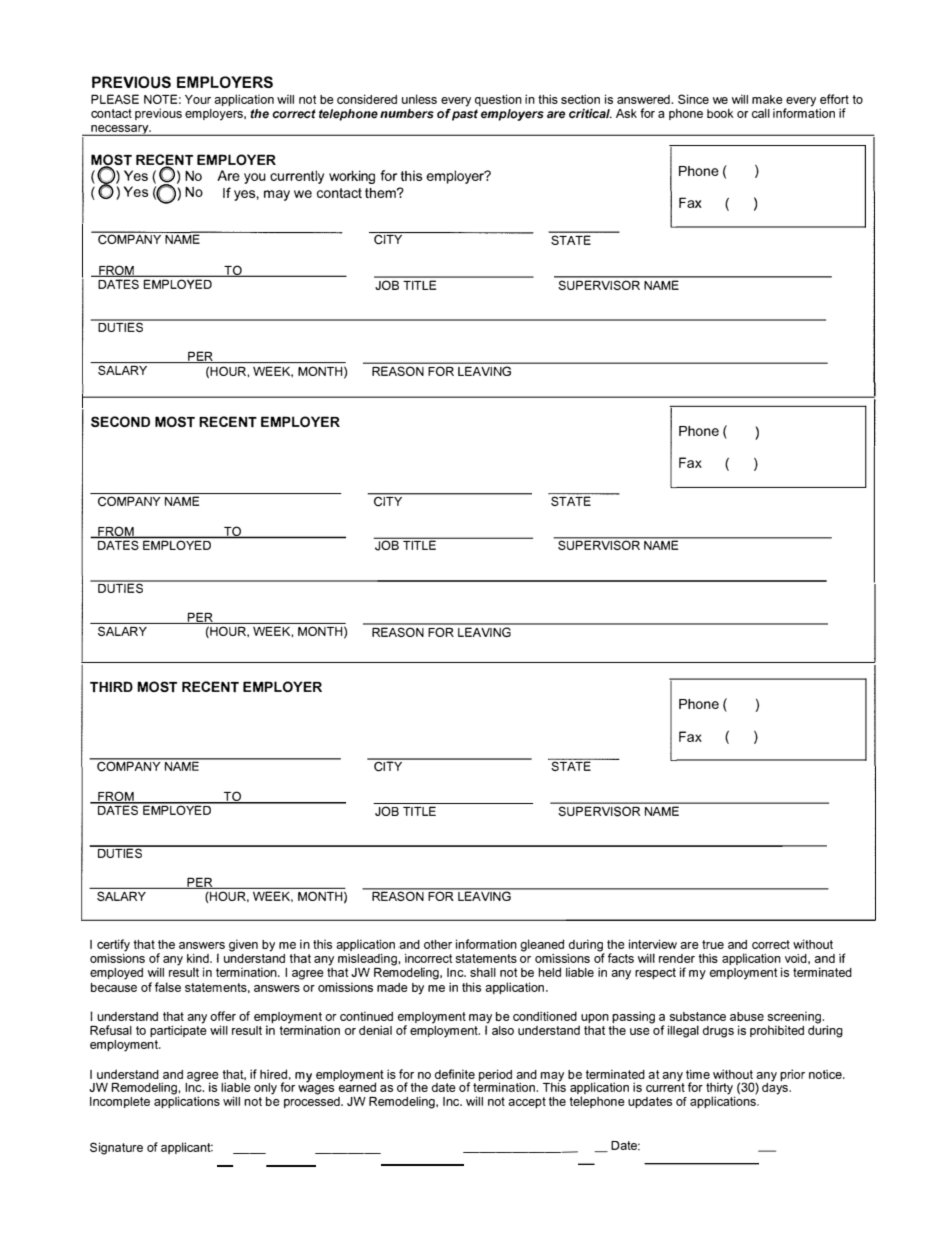 The image size is (952, 1233). I want to click on Your, so click(198, 99).
